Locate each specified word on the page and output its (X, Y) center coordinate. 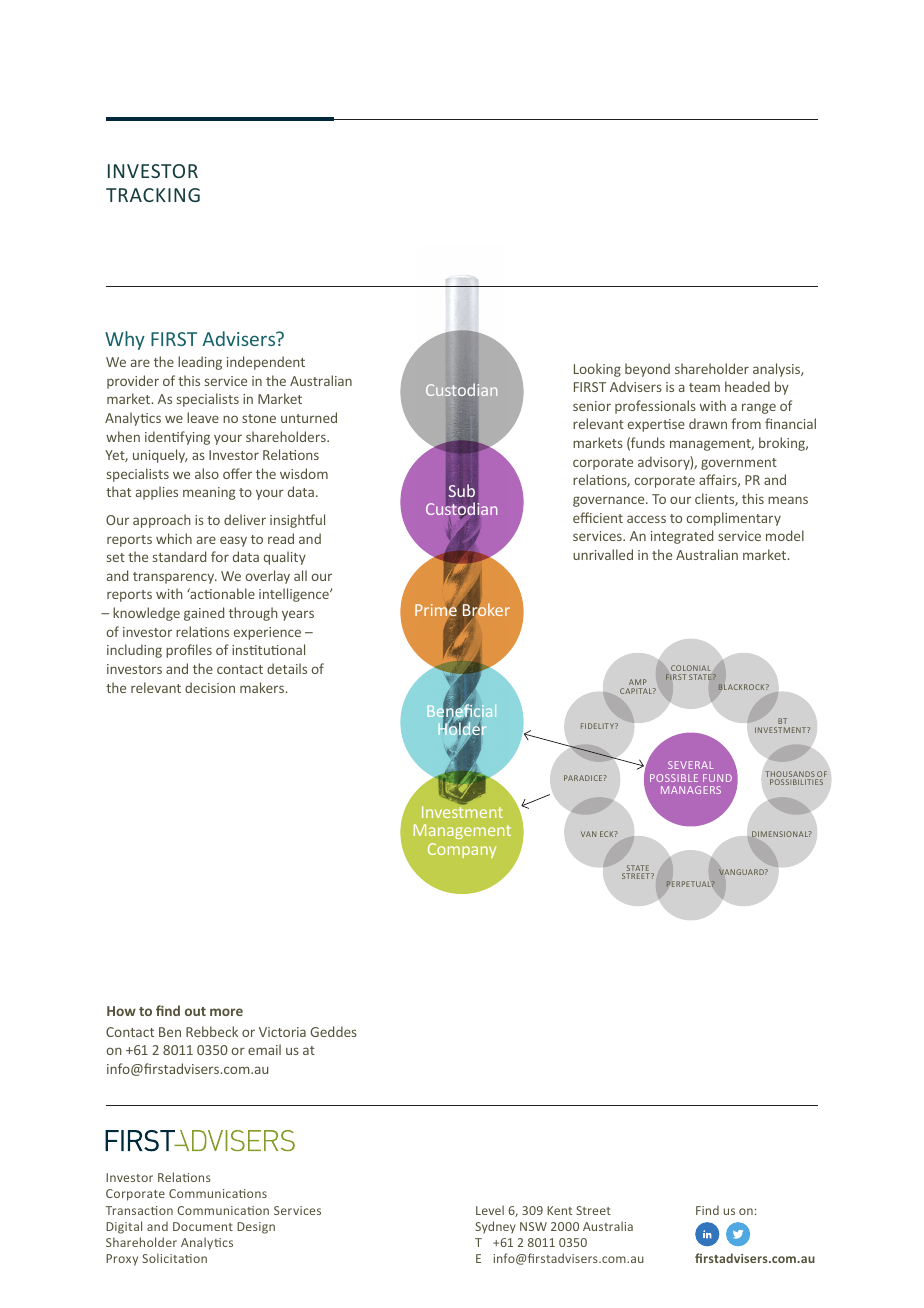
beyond (647, 370)
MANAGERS (691, 790)
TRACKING (153, 195)
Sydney (495, 1227)
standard (179, 556)
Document (203, 1226)
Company (462, 850)
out (195, 1011)
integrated (682, 537)
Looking (597, 370)
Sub (461, 490)
